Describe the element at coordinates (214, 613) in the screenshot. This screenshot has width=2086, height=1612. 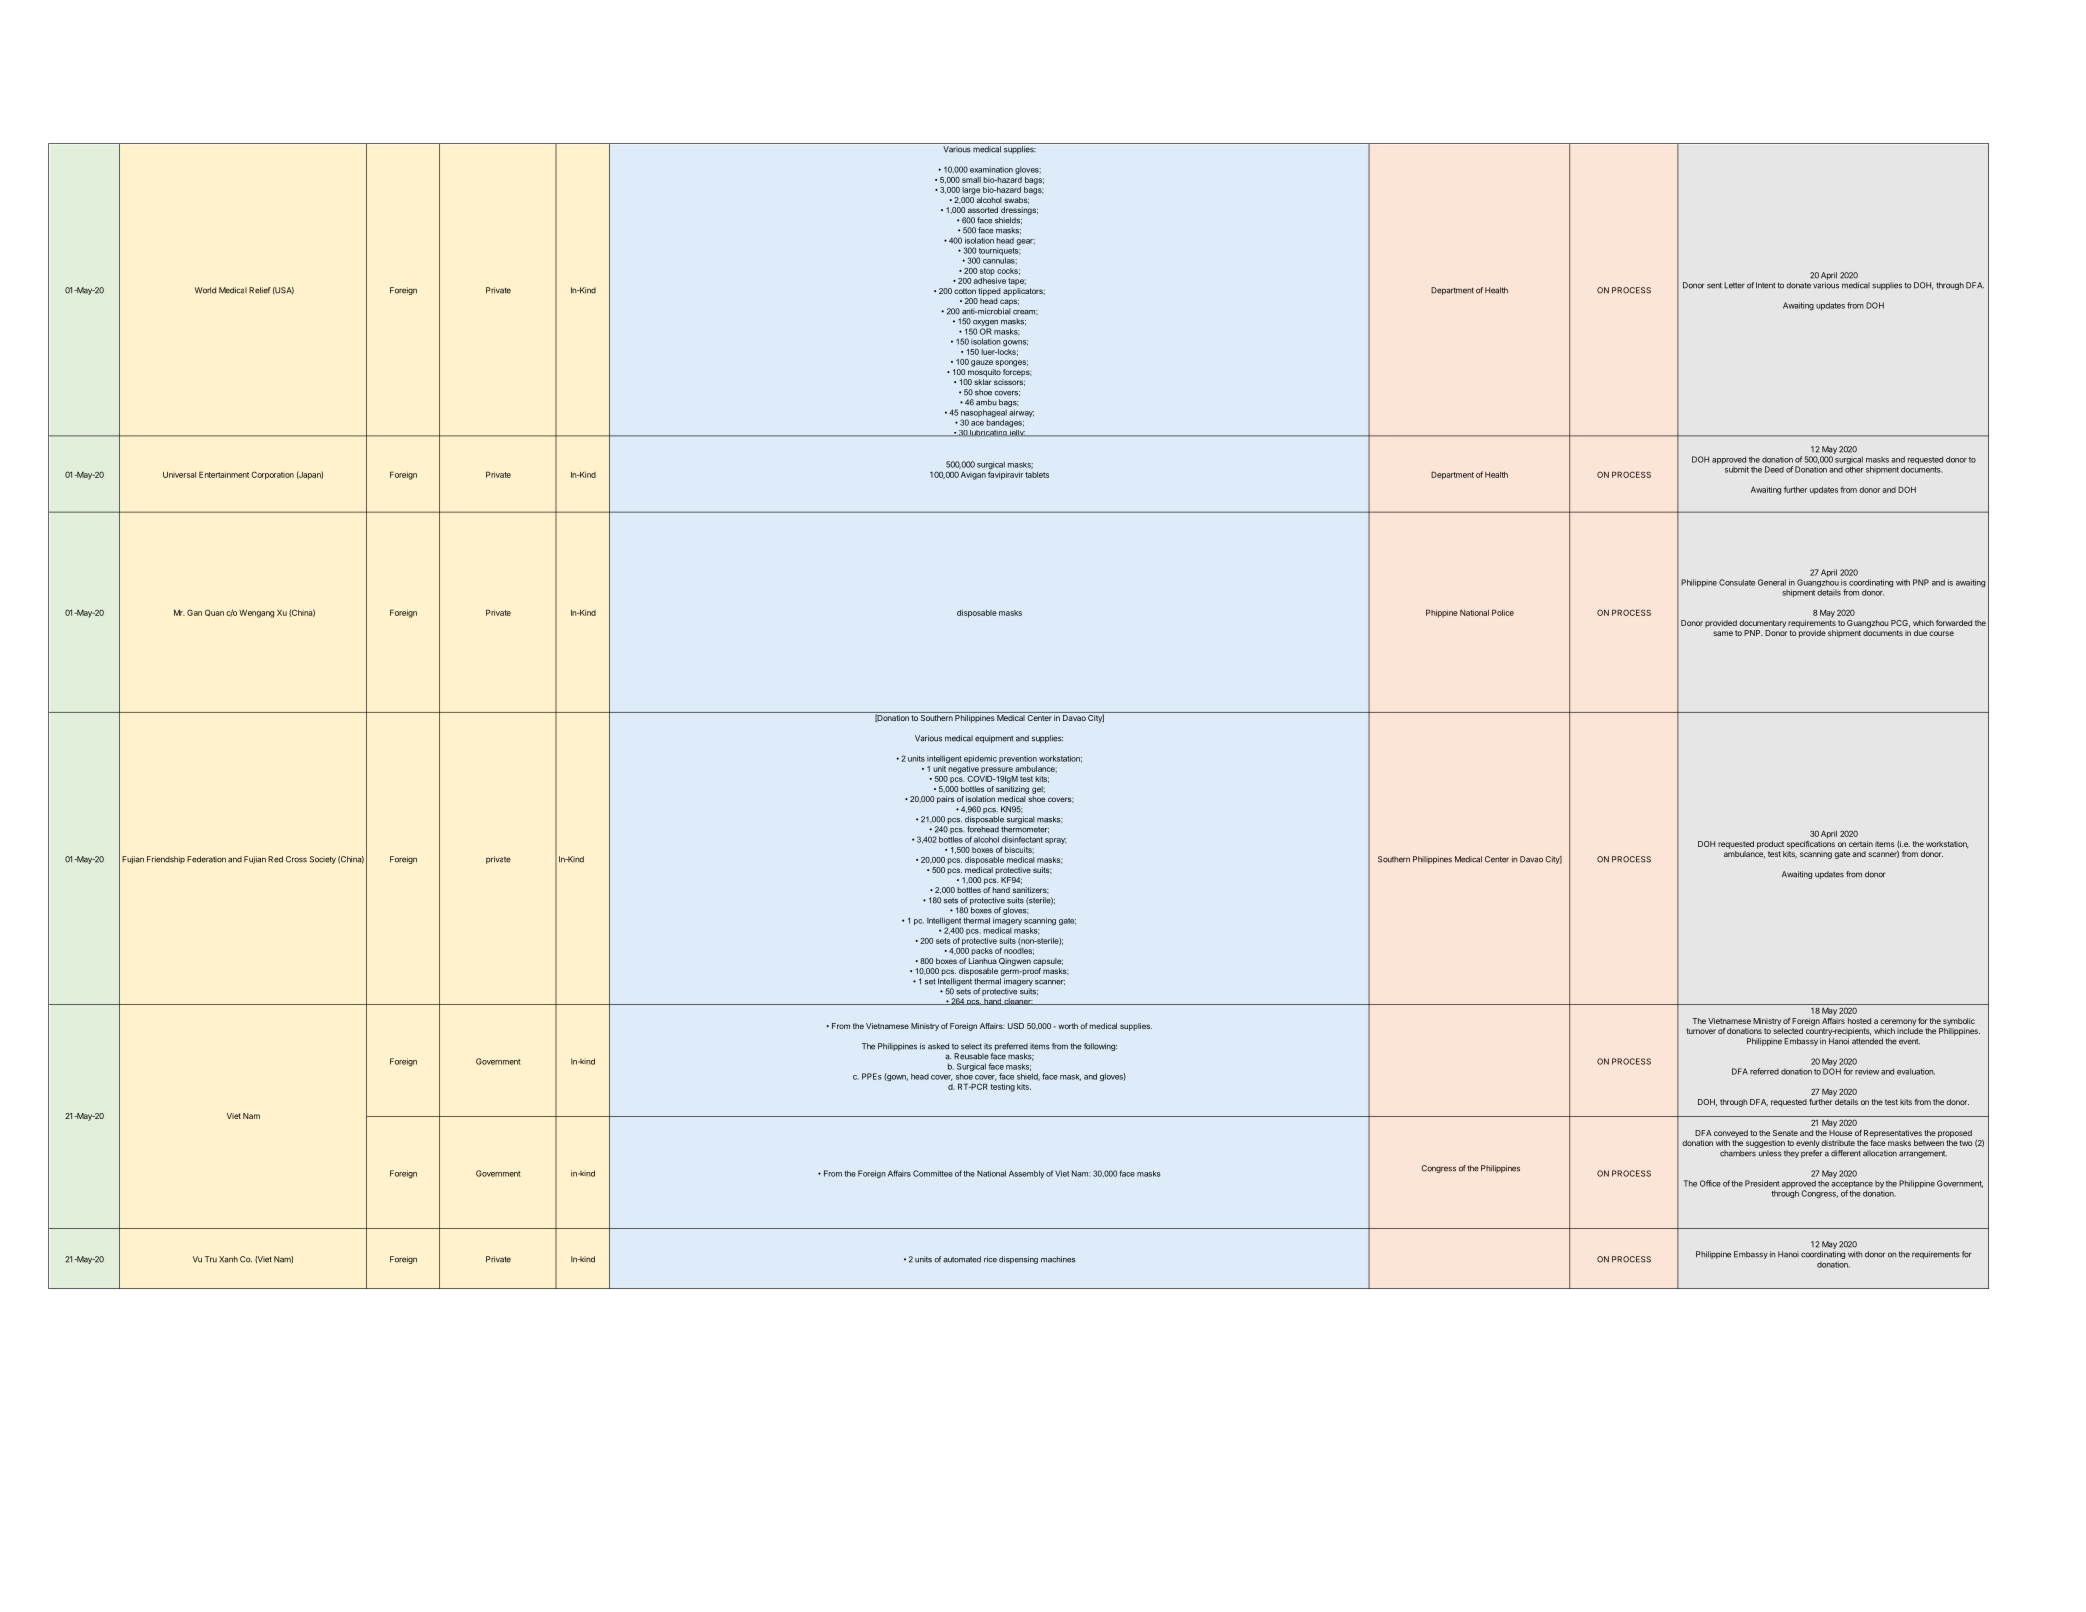
I see `Quan` at that location.
